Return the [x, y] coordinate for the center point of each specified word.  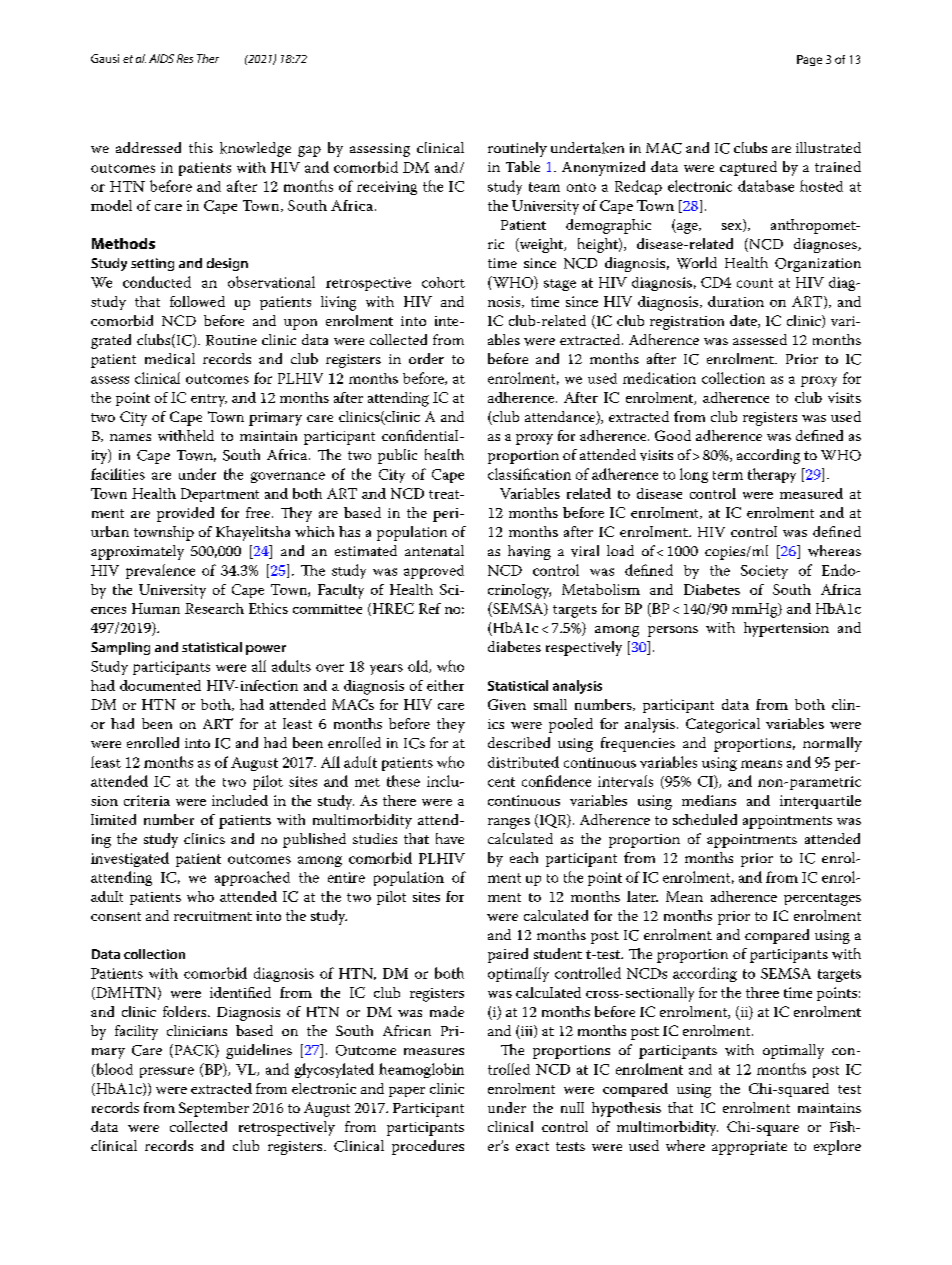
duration [736, 301]
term [728, 475]
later [642, 896]
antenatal [434, 550]
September [214, 1109]
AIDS [161, 58]
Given [507, 704]
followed [197, 301]
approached [252, 878]
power [266, 650]
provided [185, 514]
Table [523, 166]
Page [809, 60]
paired [508, 955]
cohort [443, 282]
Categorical [723, 725]
